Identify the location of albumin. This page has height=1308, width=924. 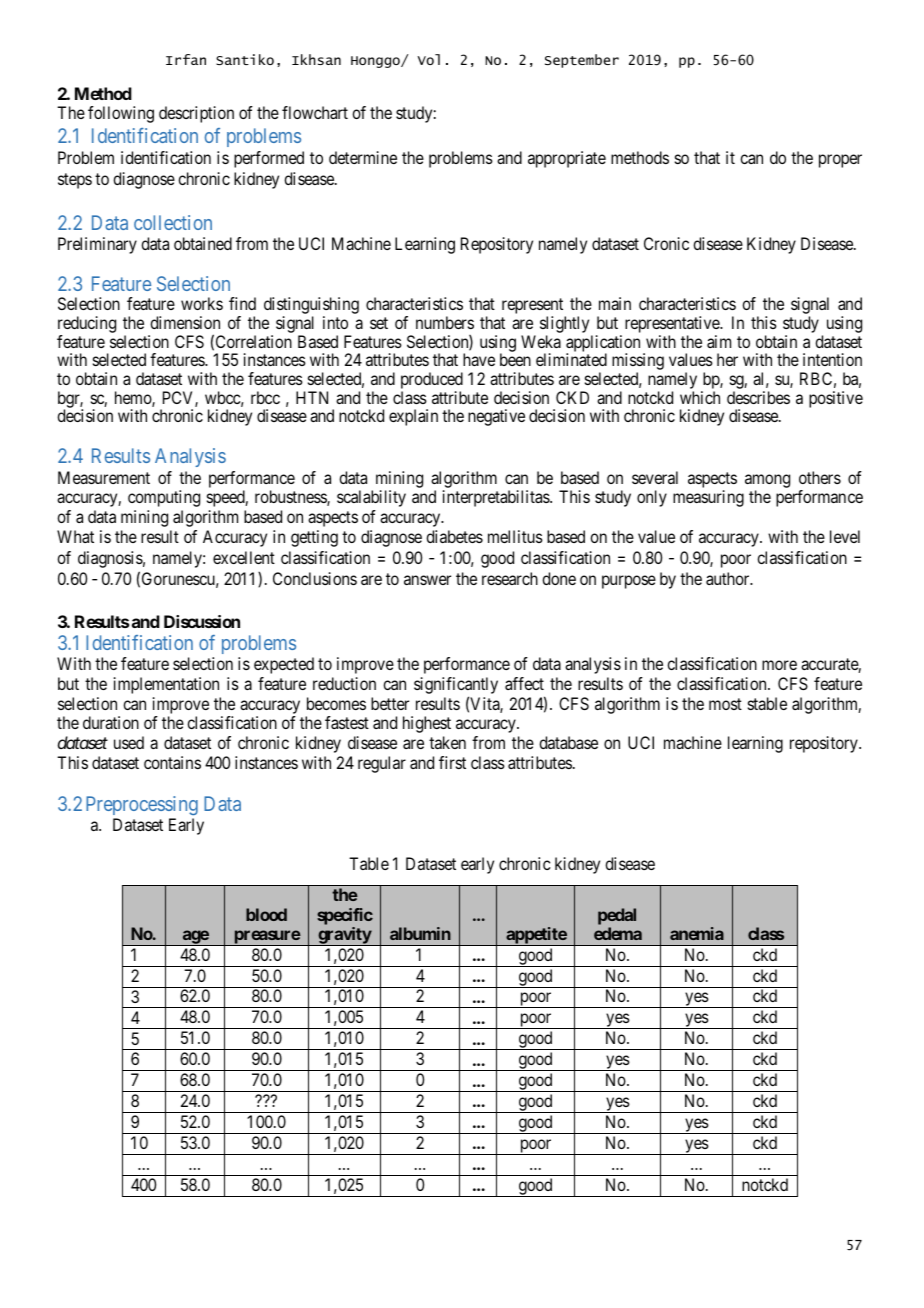
(420, 933).
